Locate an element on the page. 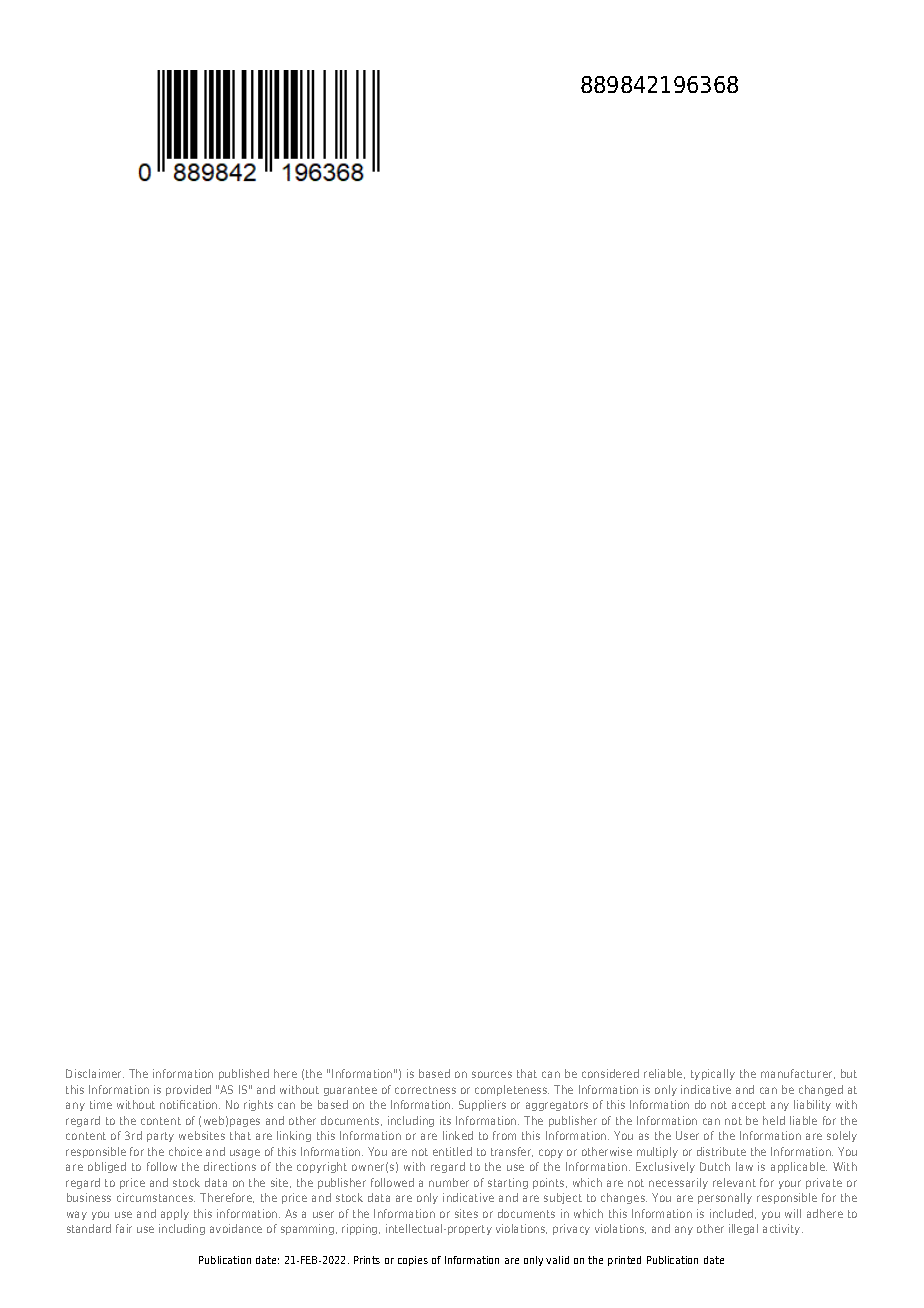 The height and width of the image is (1308, 924). published is located at coordinates (244, 1074).
